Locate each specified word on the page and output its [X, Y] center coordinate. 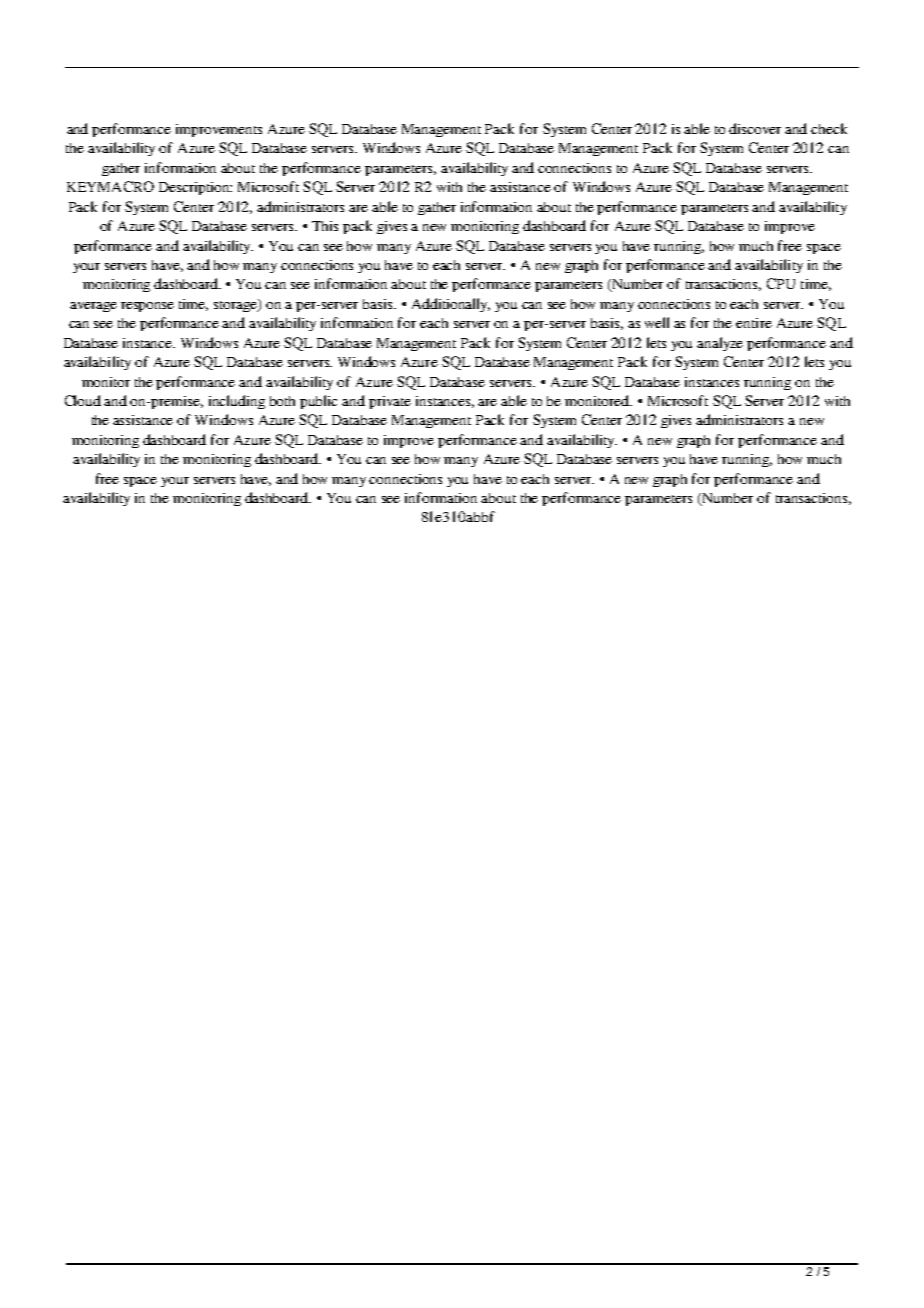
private [390, 402]
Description [195, 188]
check [829, 128]
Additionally [451, 305]
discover [755, 128]
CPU [781, 283]
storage [237, 305]
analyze [720, 344]
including [237, 402]
